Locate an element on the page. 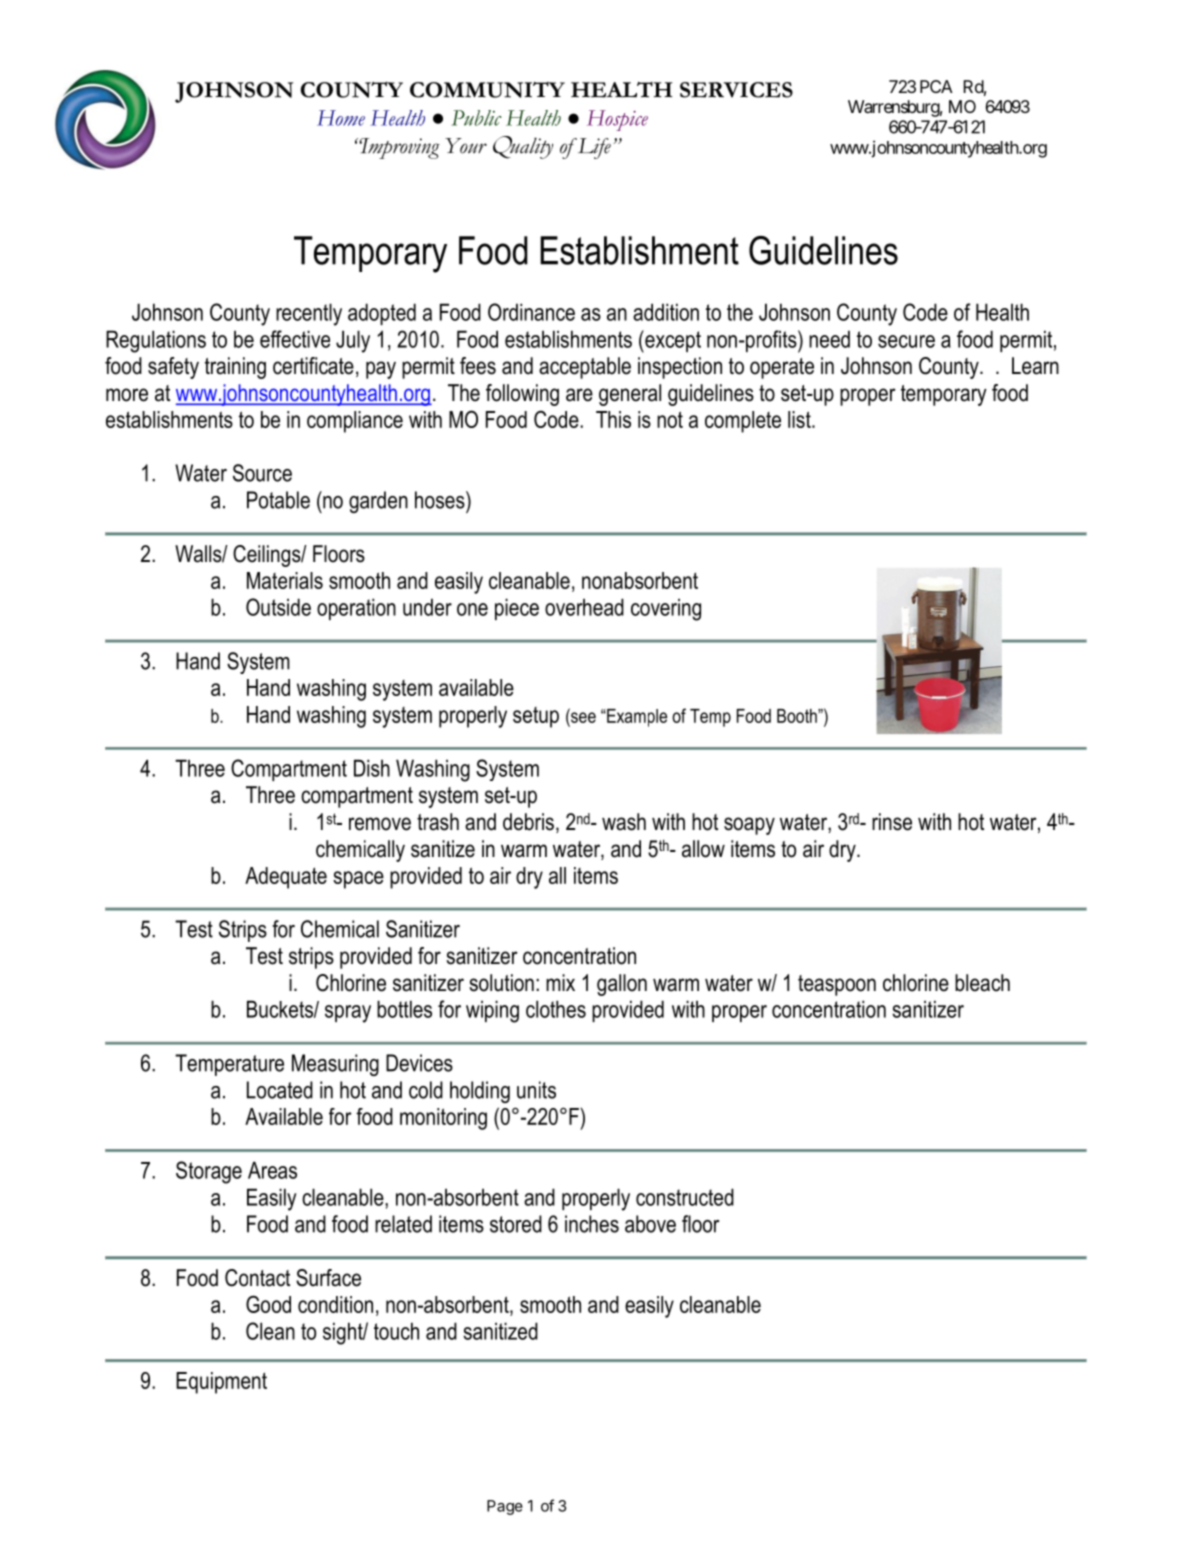 The width and height of the page is (1192, 1542). overhead is located at coordinates (584, 607).
